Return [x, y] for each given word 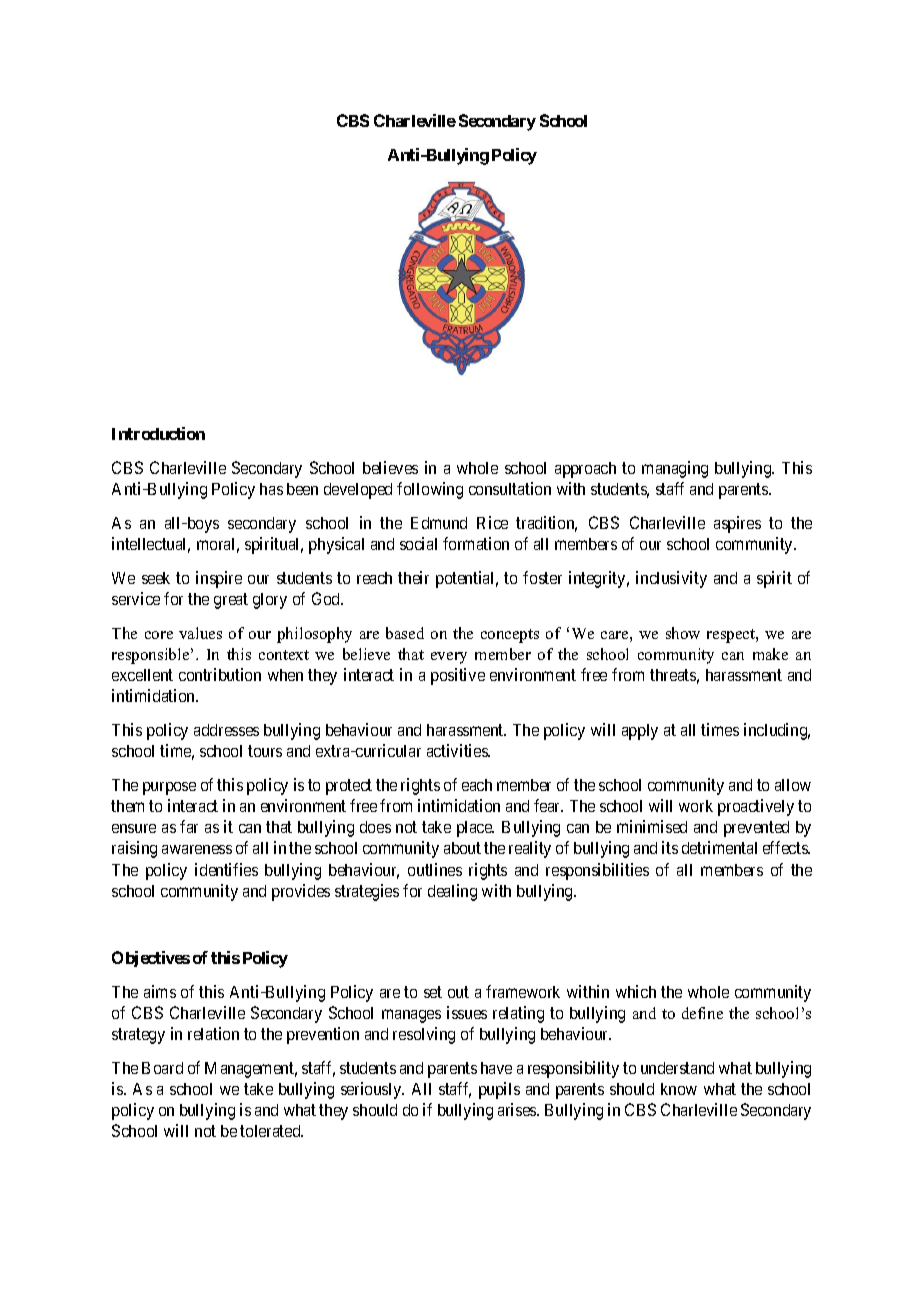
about [462, 848]
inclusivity [671, 579]
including [777, 731]
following [430, 490]
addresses [226, 730]
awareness [197, 849]
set [433, 992]
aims [160, 991]
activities [458, 750]
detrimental [719, 847]
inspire [219, 579]
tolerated [271, 1131]
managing [675, 469]
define [702, 1013]
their [413, 577]
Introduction [158, 433]
